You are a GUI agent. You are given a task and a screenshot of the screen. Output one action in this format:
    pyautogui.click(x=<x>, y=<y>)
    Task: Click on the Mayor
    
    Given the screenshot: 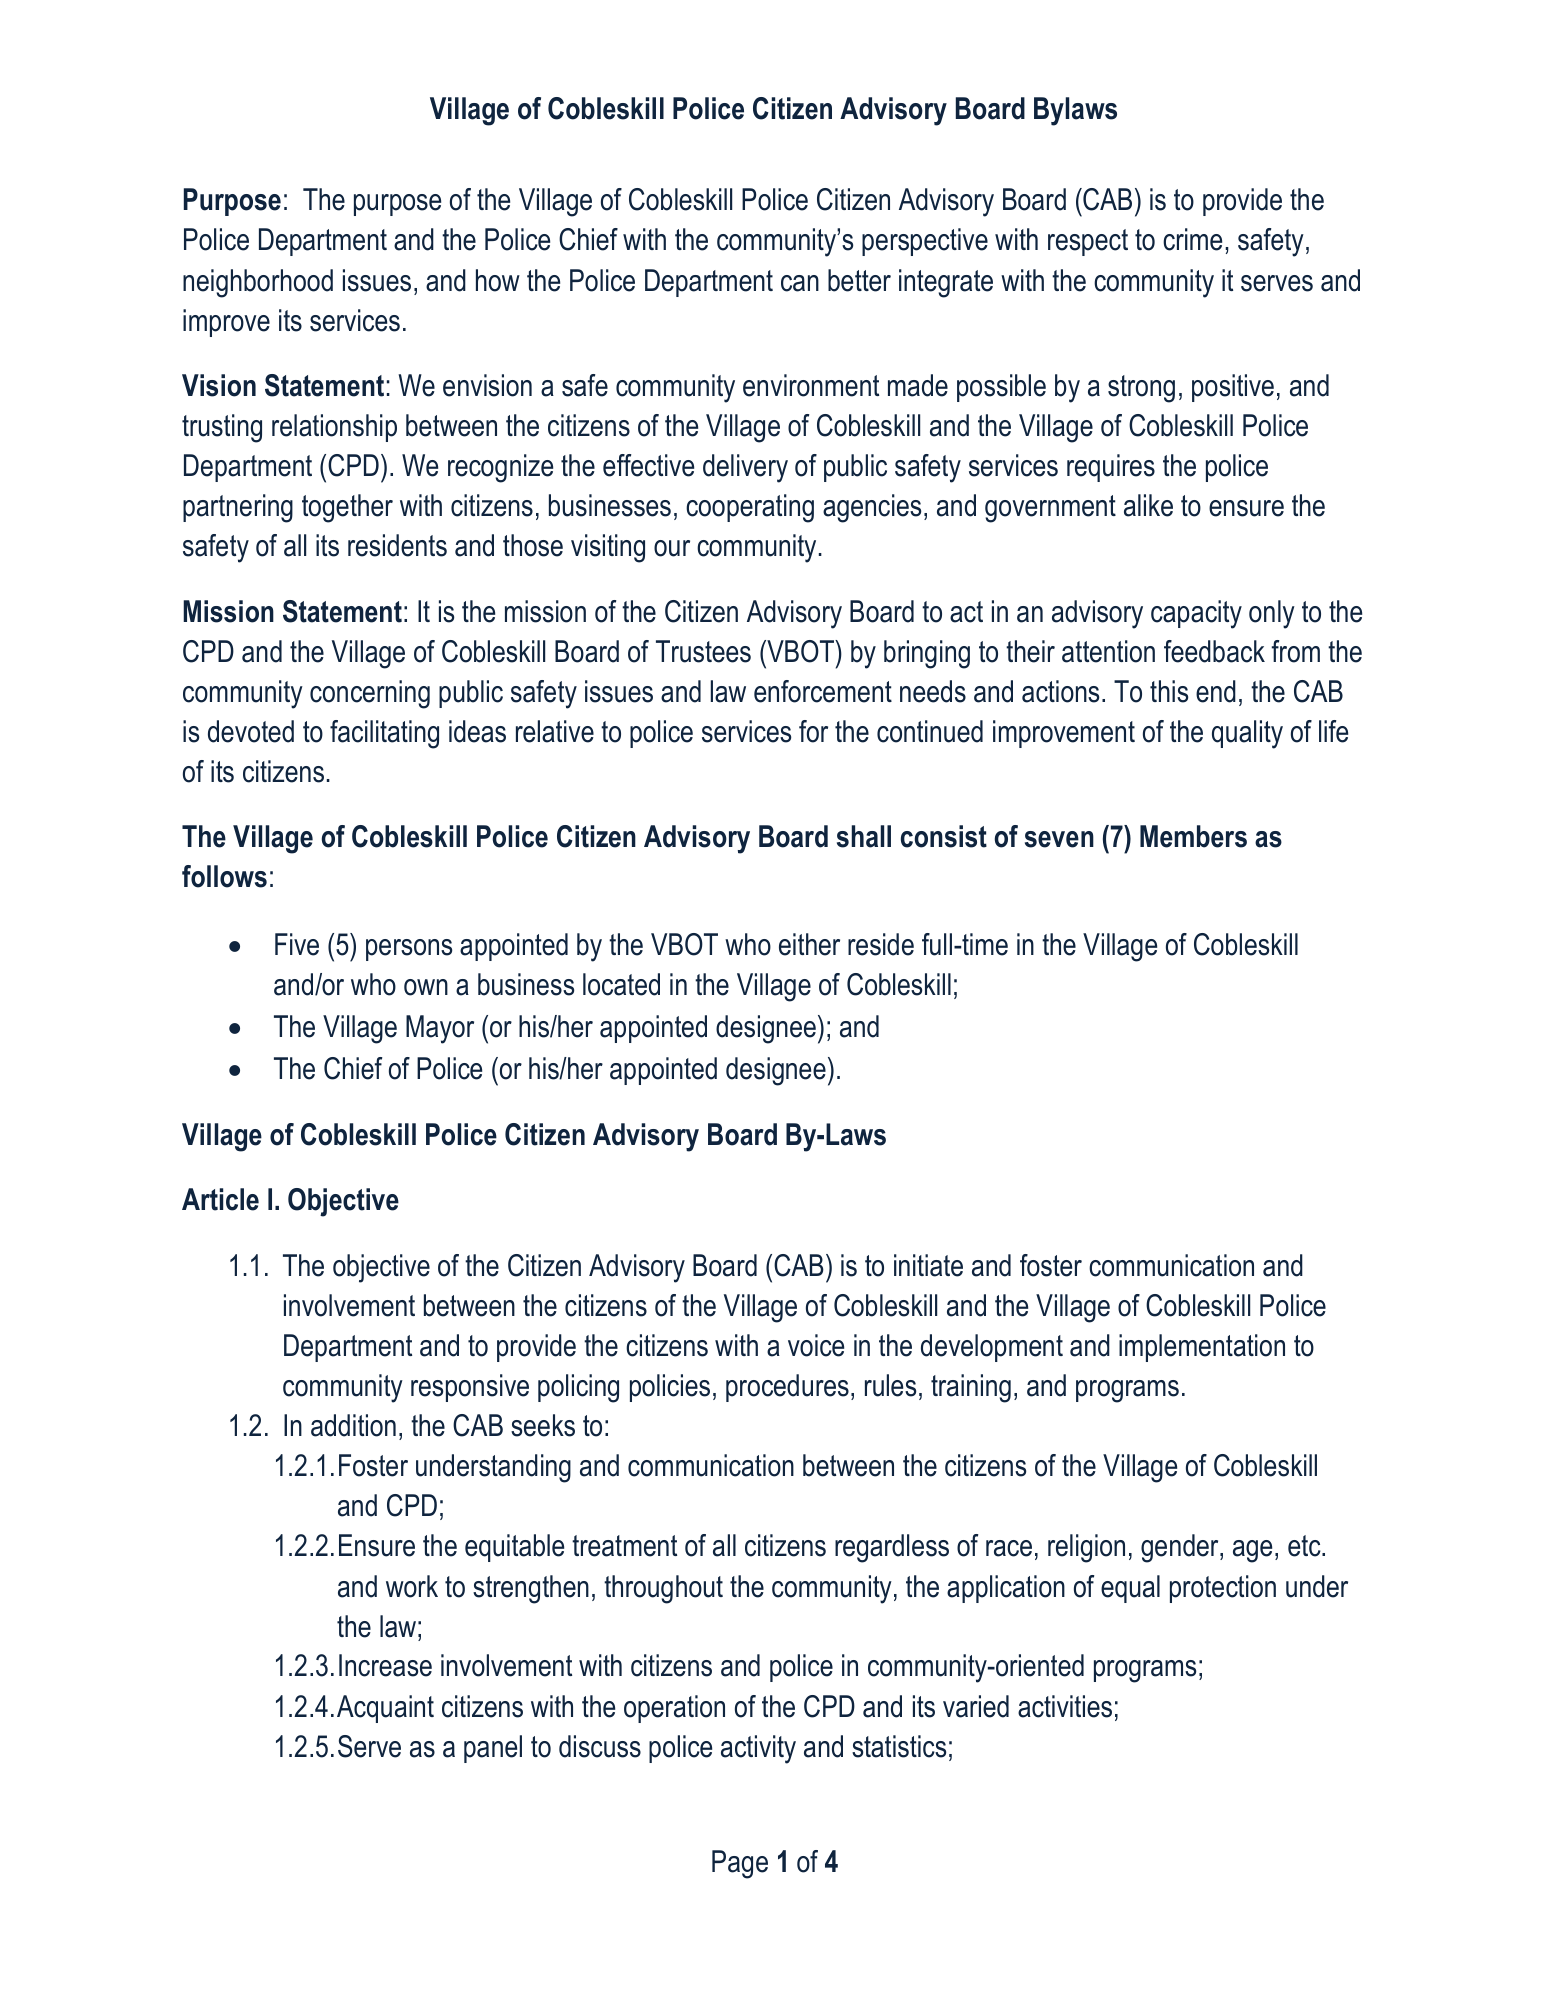 What is the action you would take?
    pyautogui.click(x=440, y=1029)
